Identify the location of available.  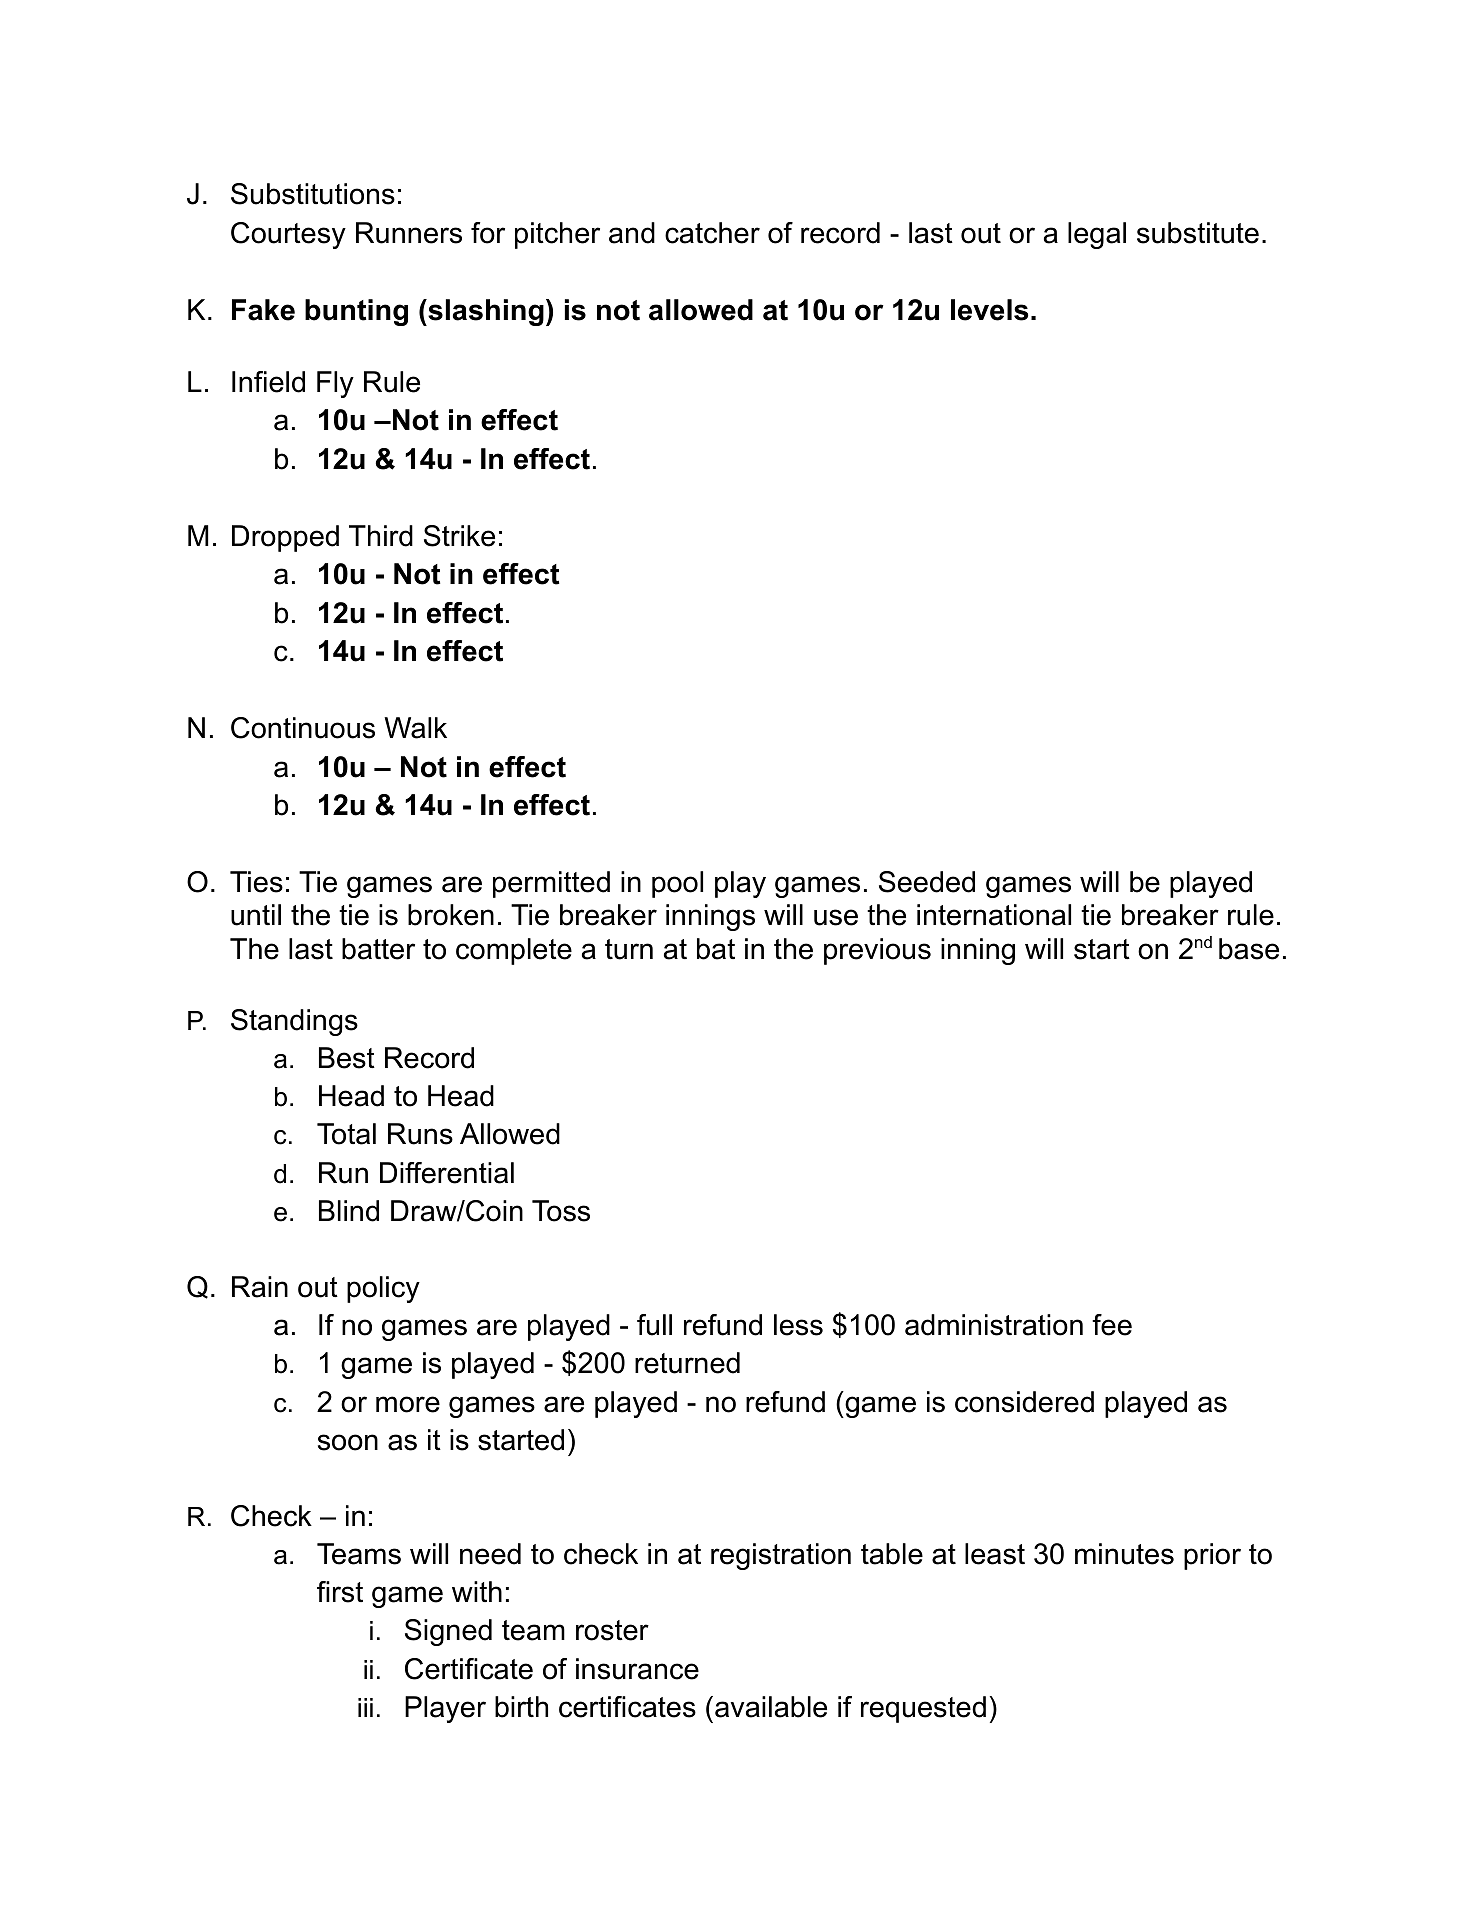
(771, 1707).
